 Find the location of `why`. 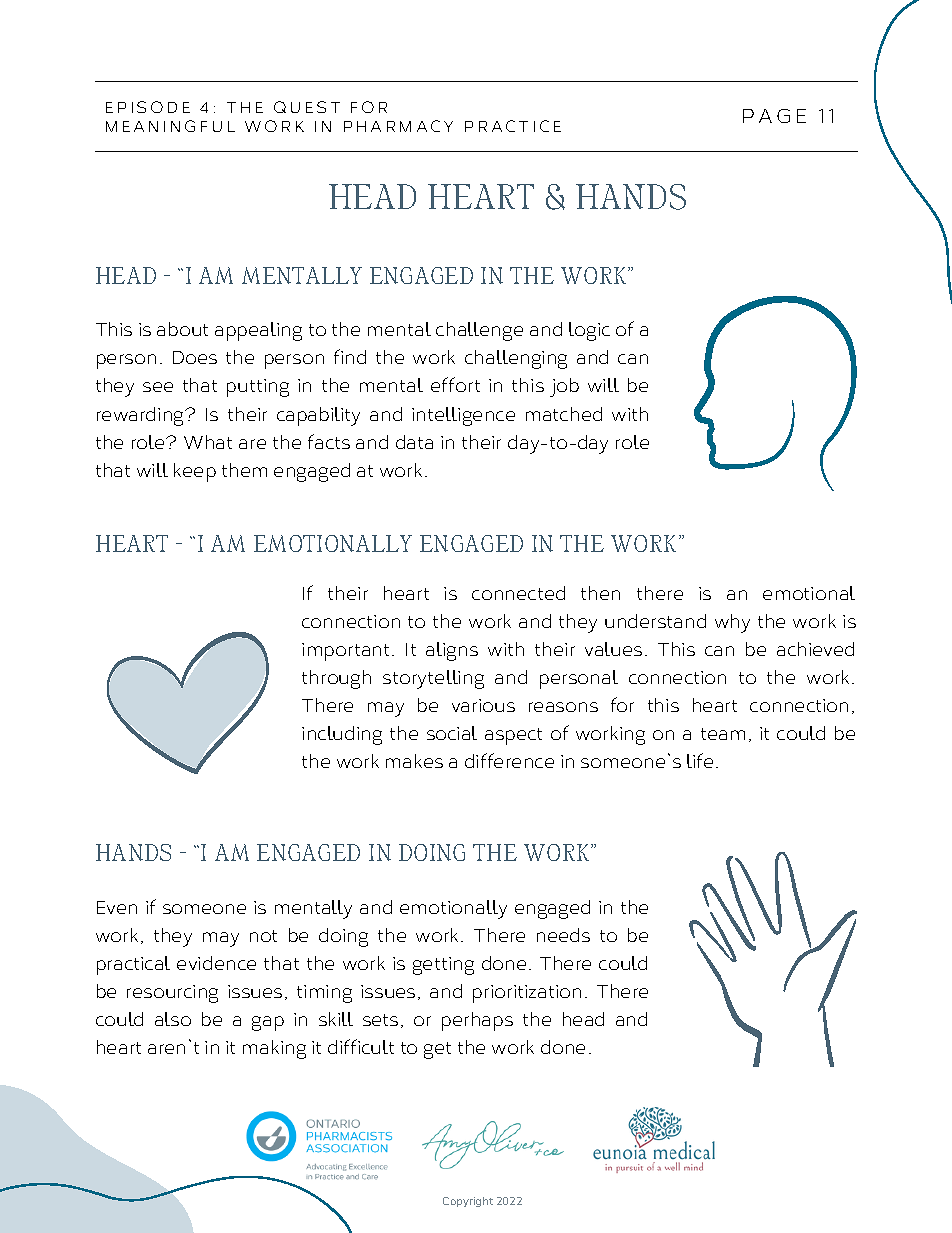

why is located at coordinates (732, 623).
